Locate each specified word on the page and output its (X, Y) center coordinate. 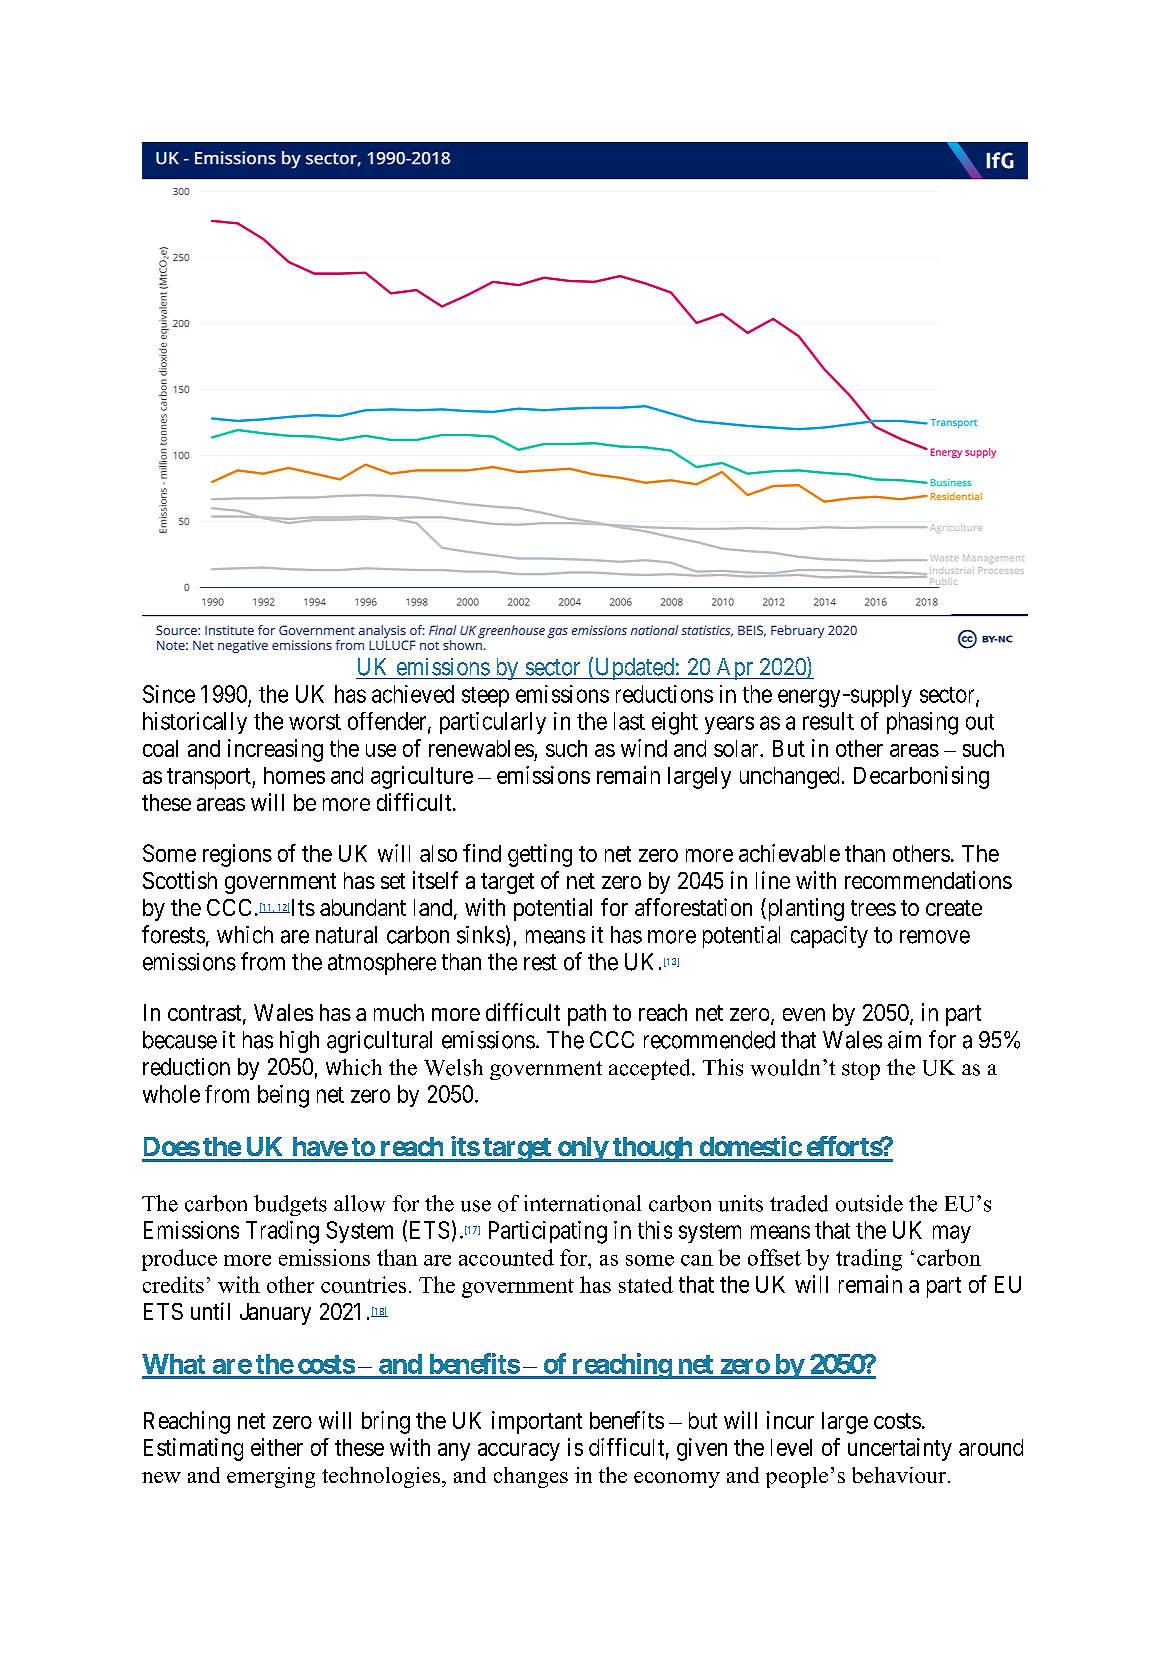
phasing (922, 723)
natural (346, 935)
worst (315, 722)
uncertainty (900, 1449)
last (629, 721)
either (277, 1447)
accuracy (519, 1452)
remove (935, 937)
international (582, 1203)
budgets (290, 1205)
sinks (481, 935)
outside (869, 1203)
